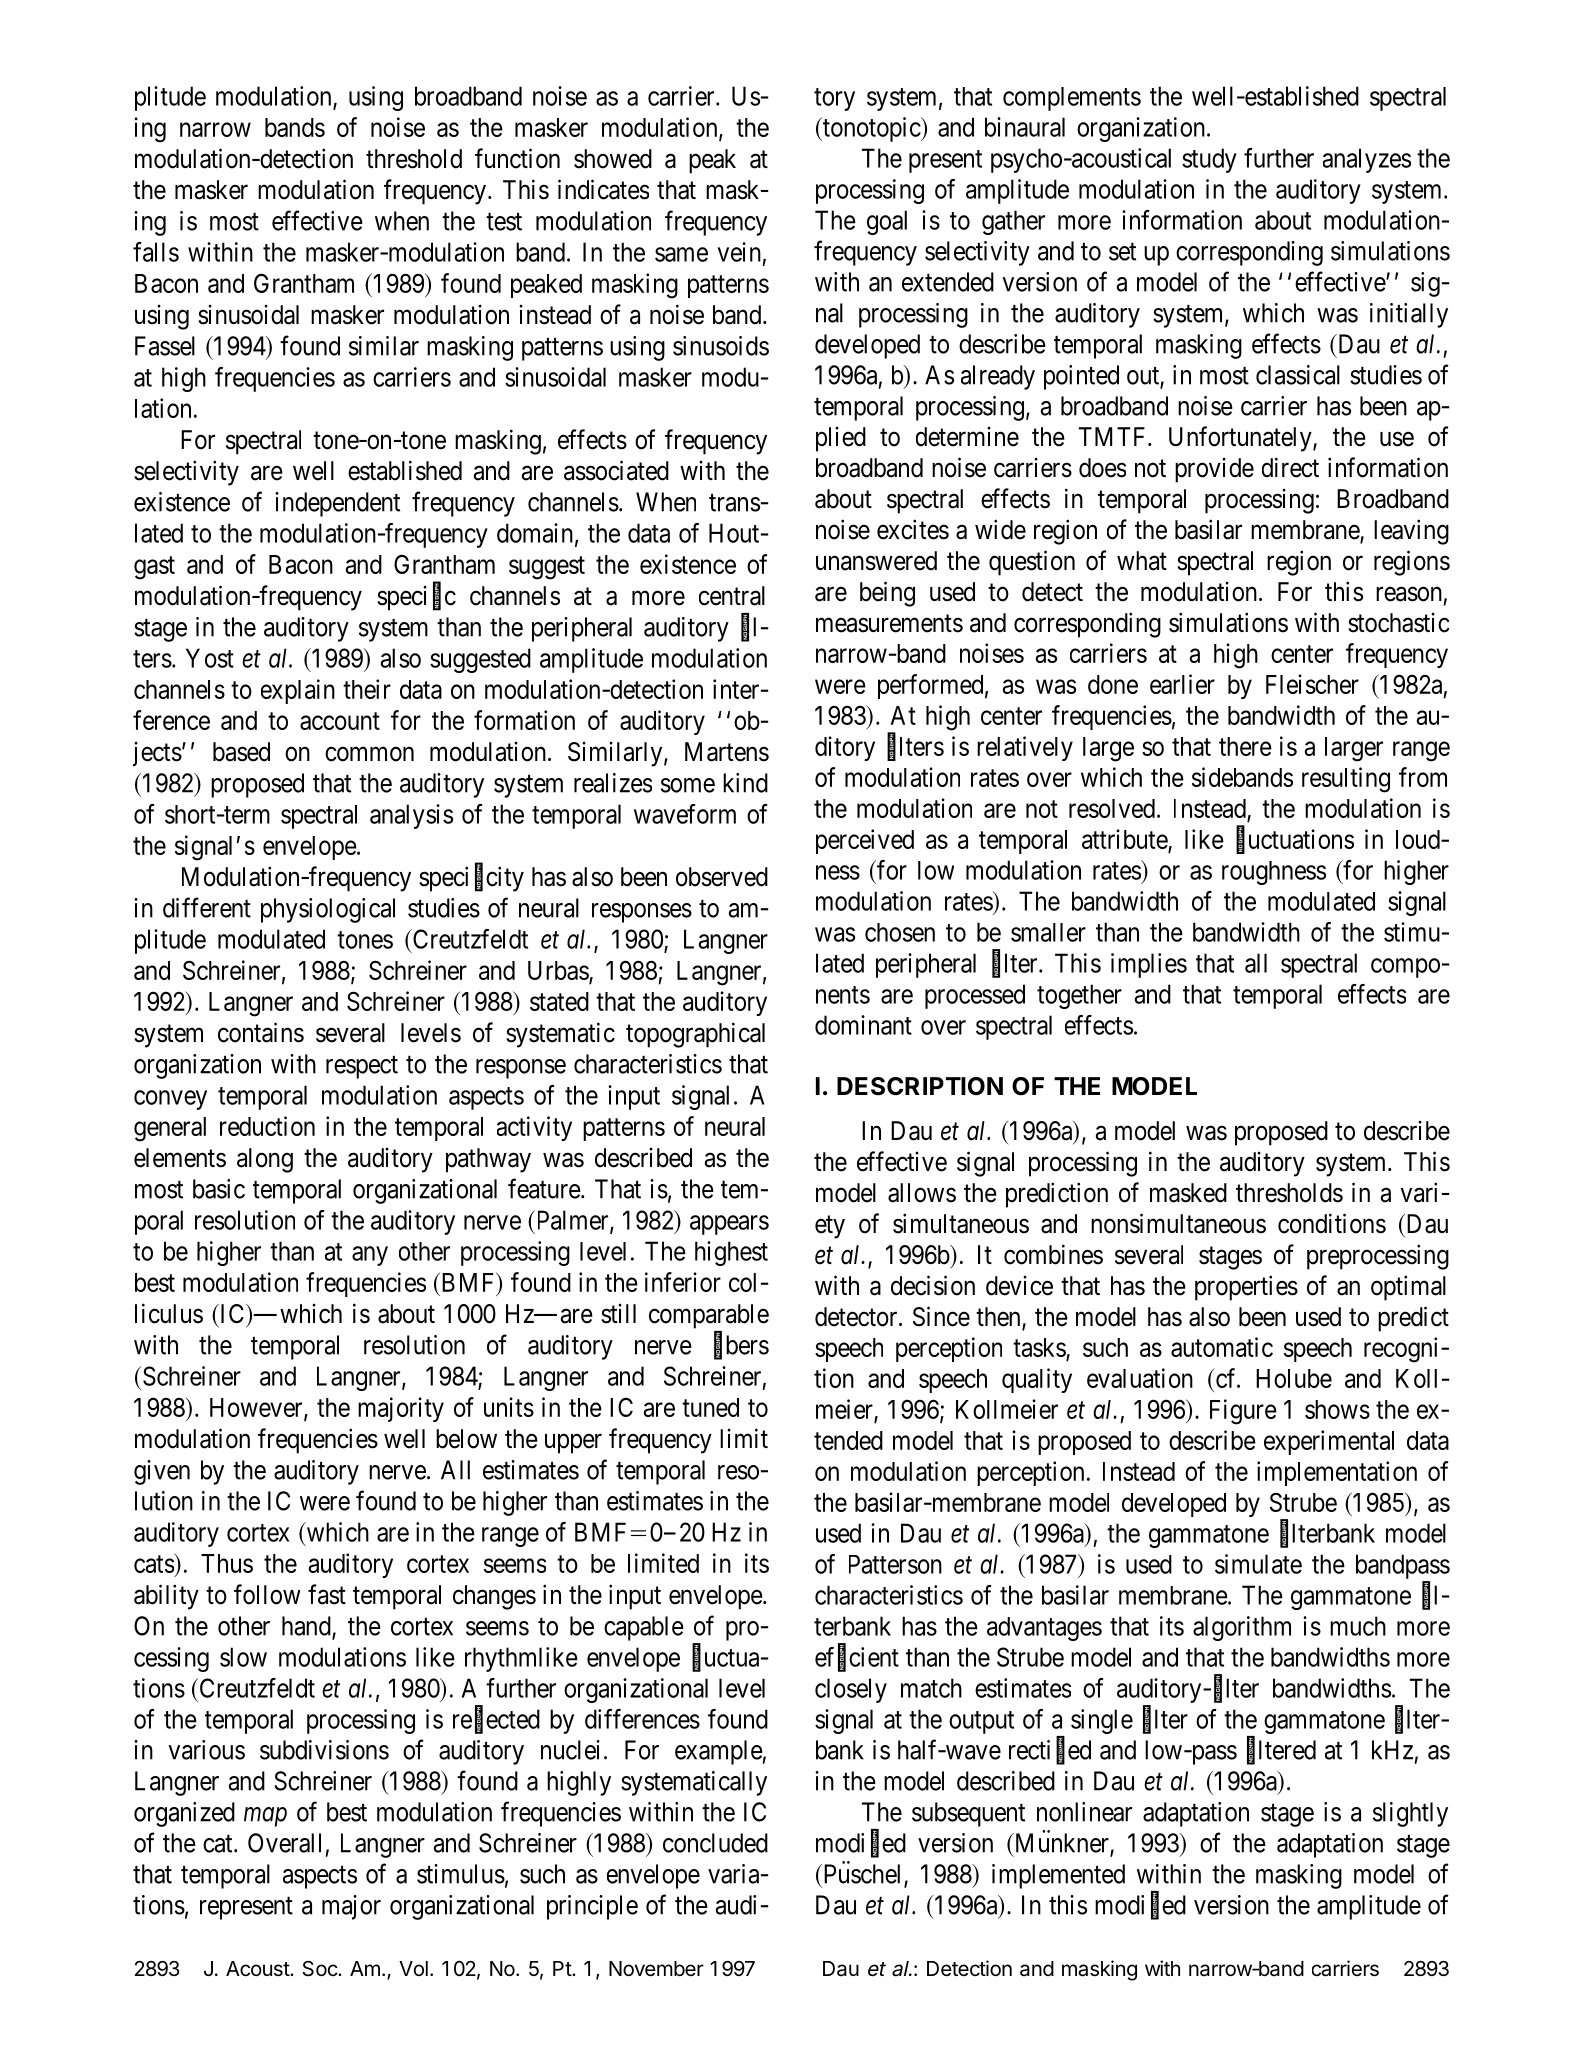 Image resolution: width=1582 pixels, height=2048 pixels. Describe the element at coordinates (257, 1409) in the document. I see `However` at that location.
